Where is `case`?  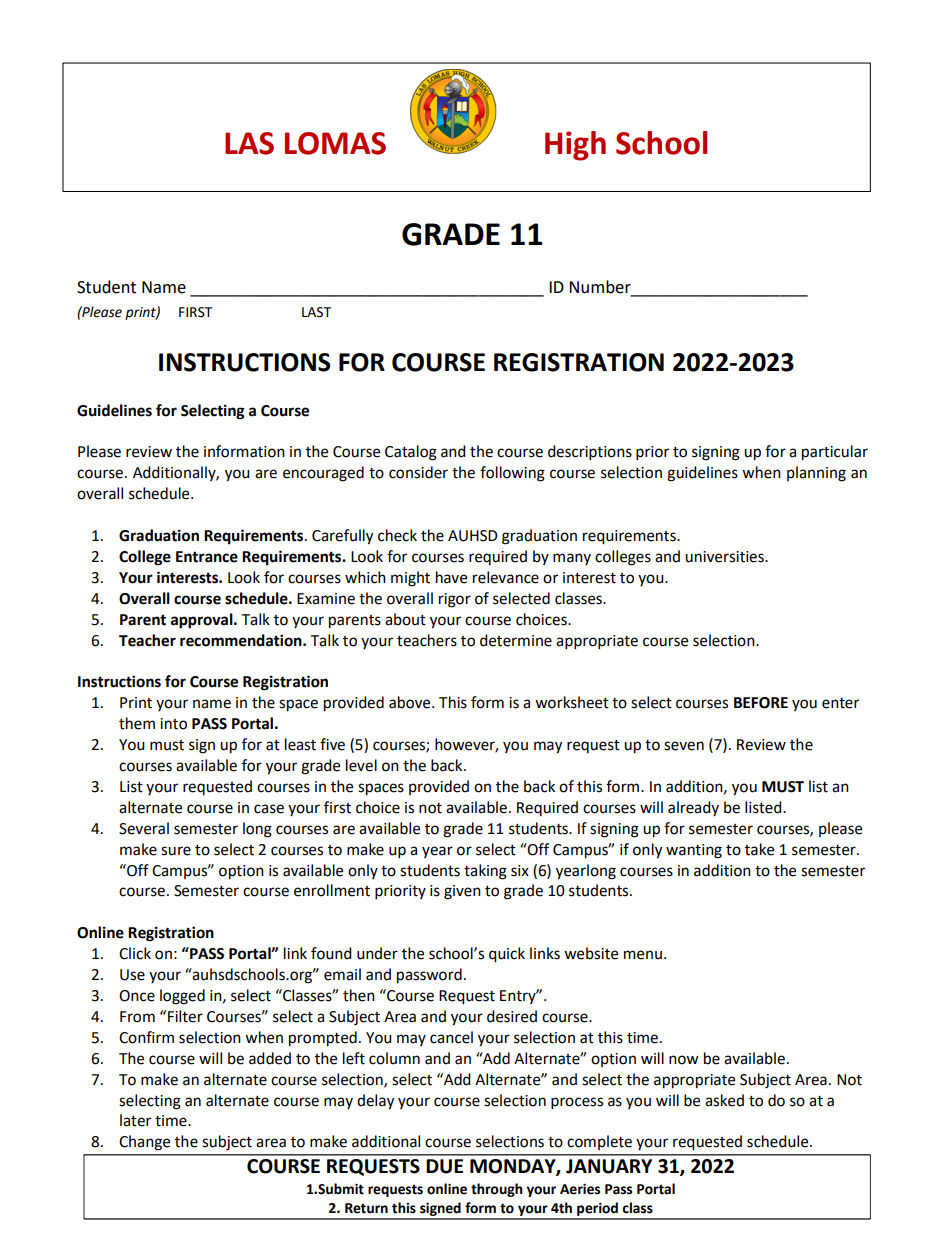 case is located at coordinates (269, 809).
